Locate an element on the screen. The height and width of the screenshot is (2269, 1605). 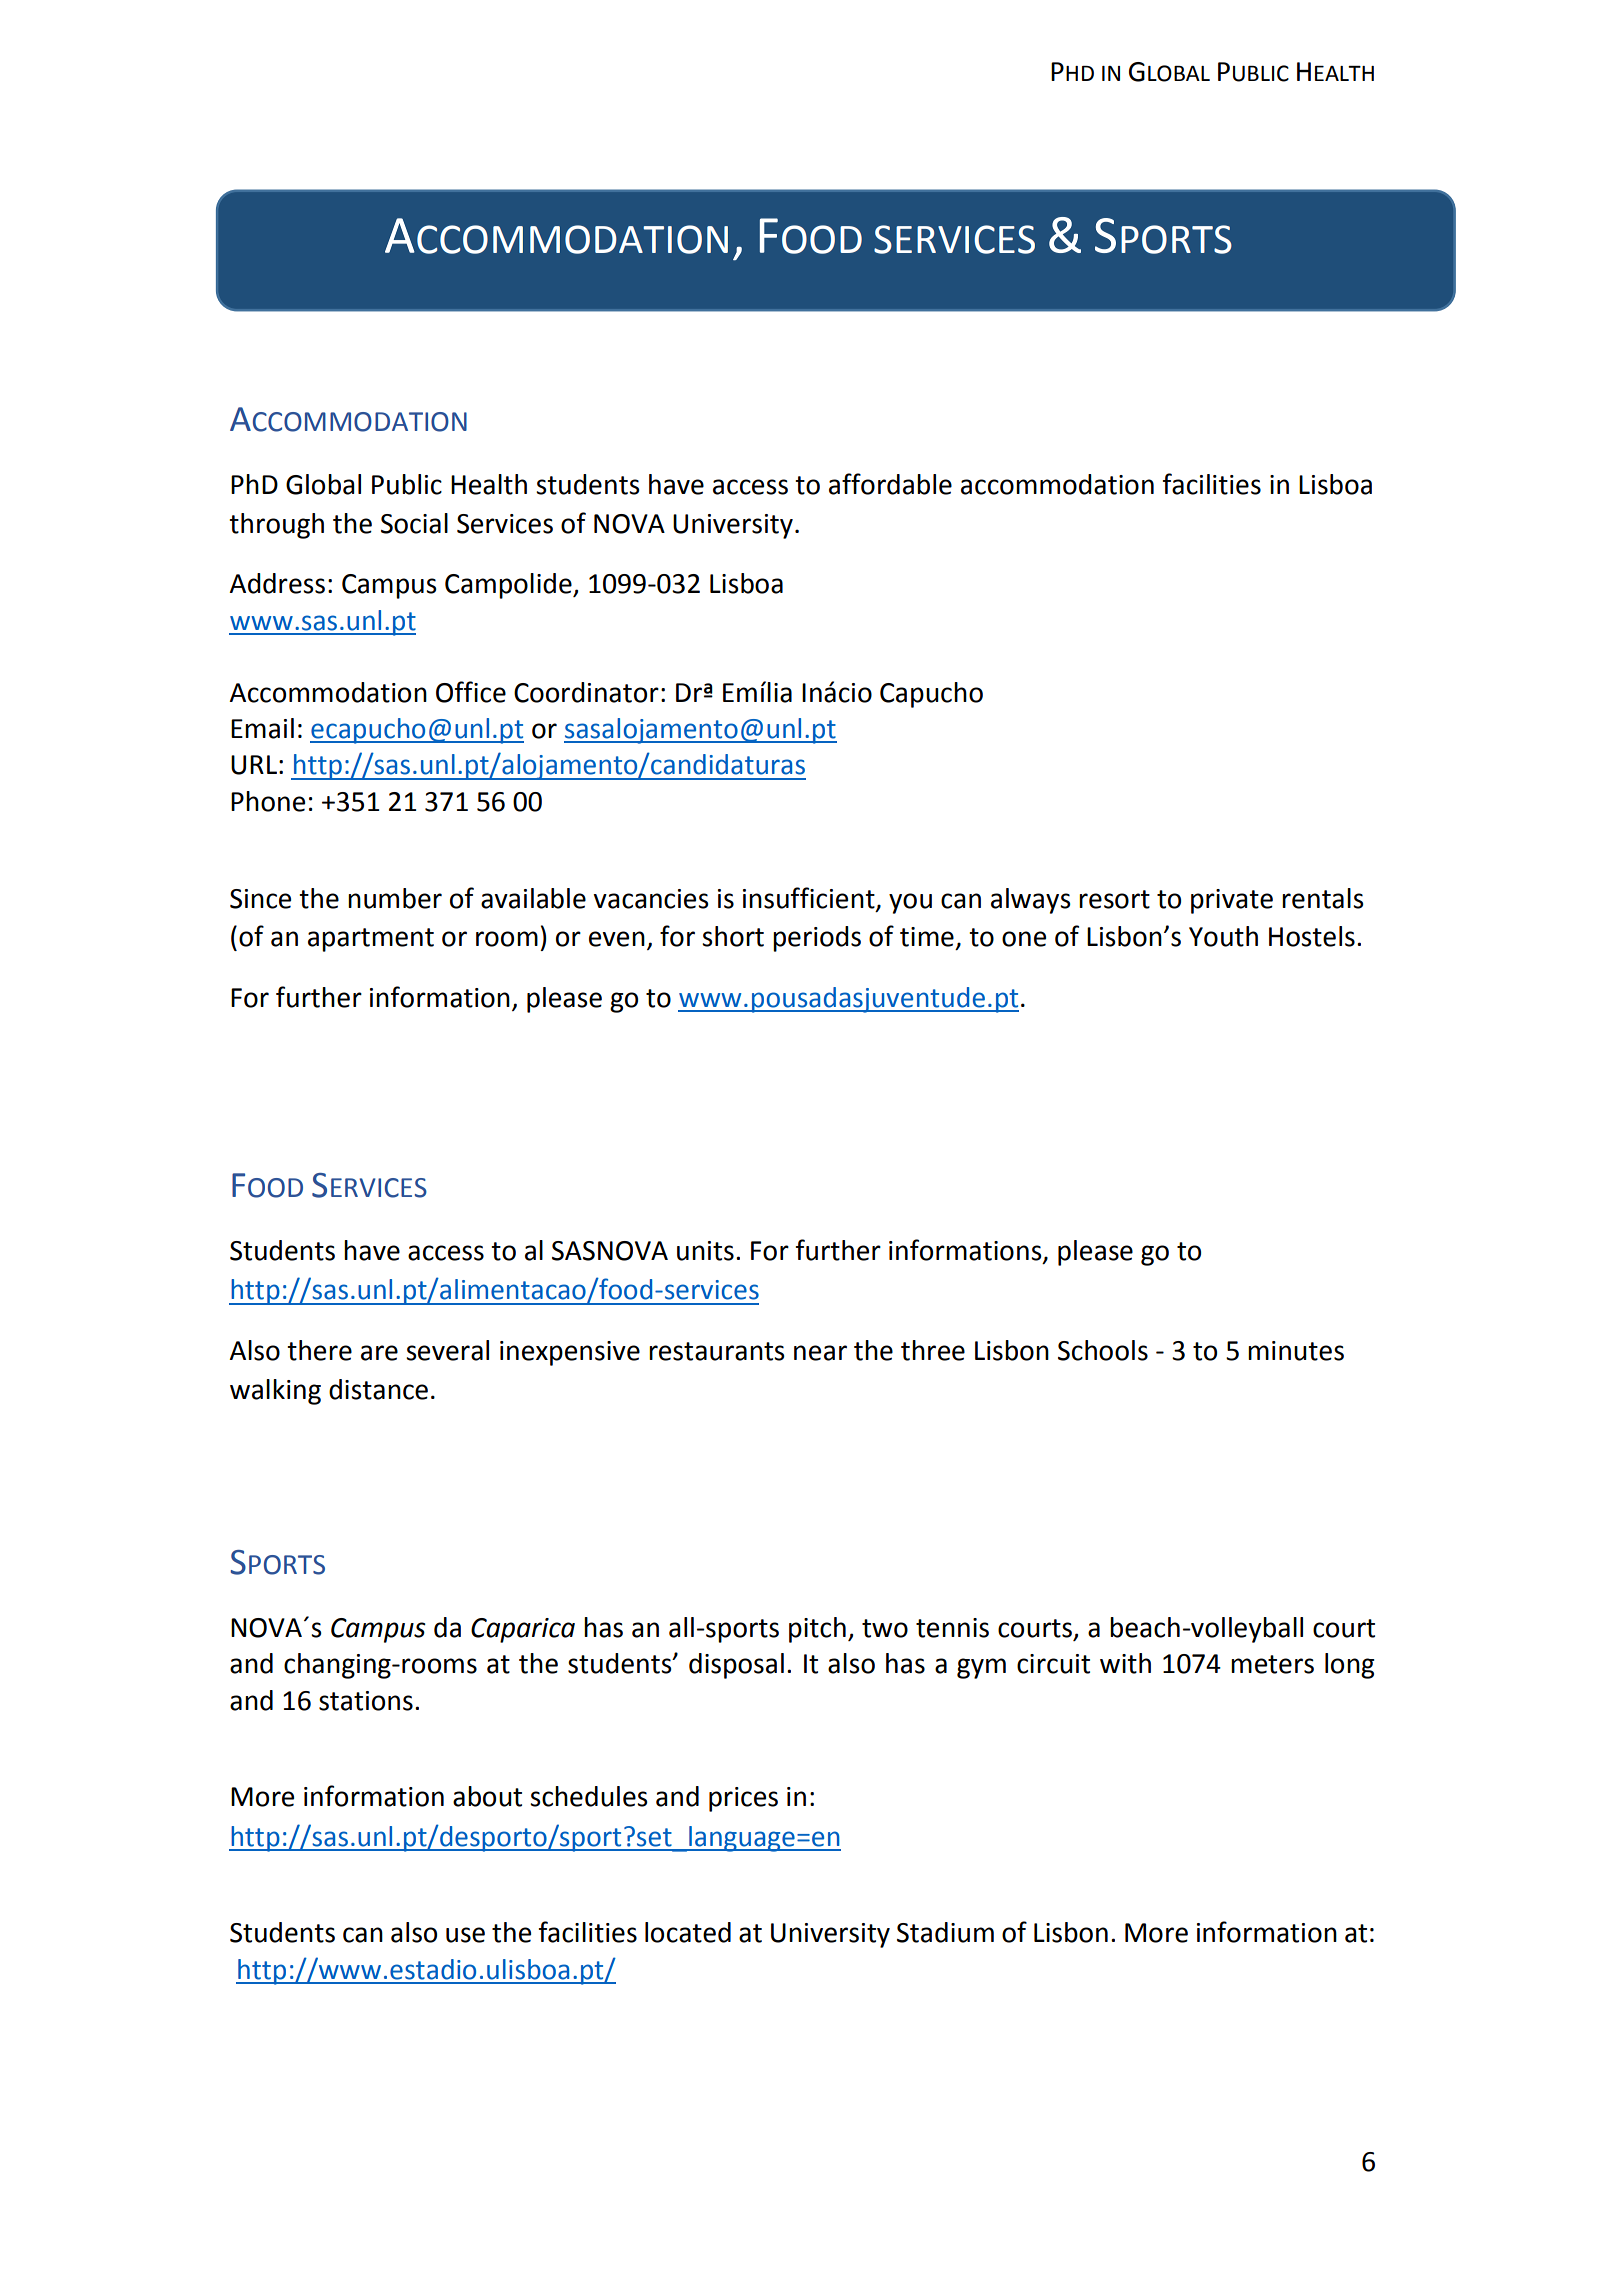
private is located at coordinates (1232, 901).
